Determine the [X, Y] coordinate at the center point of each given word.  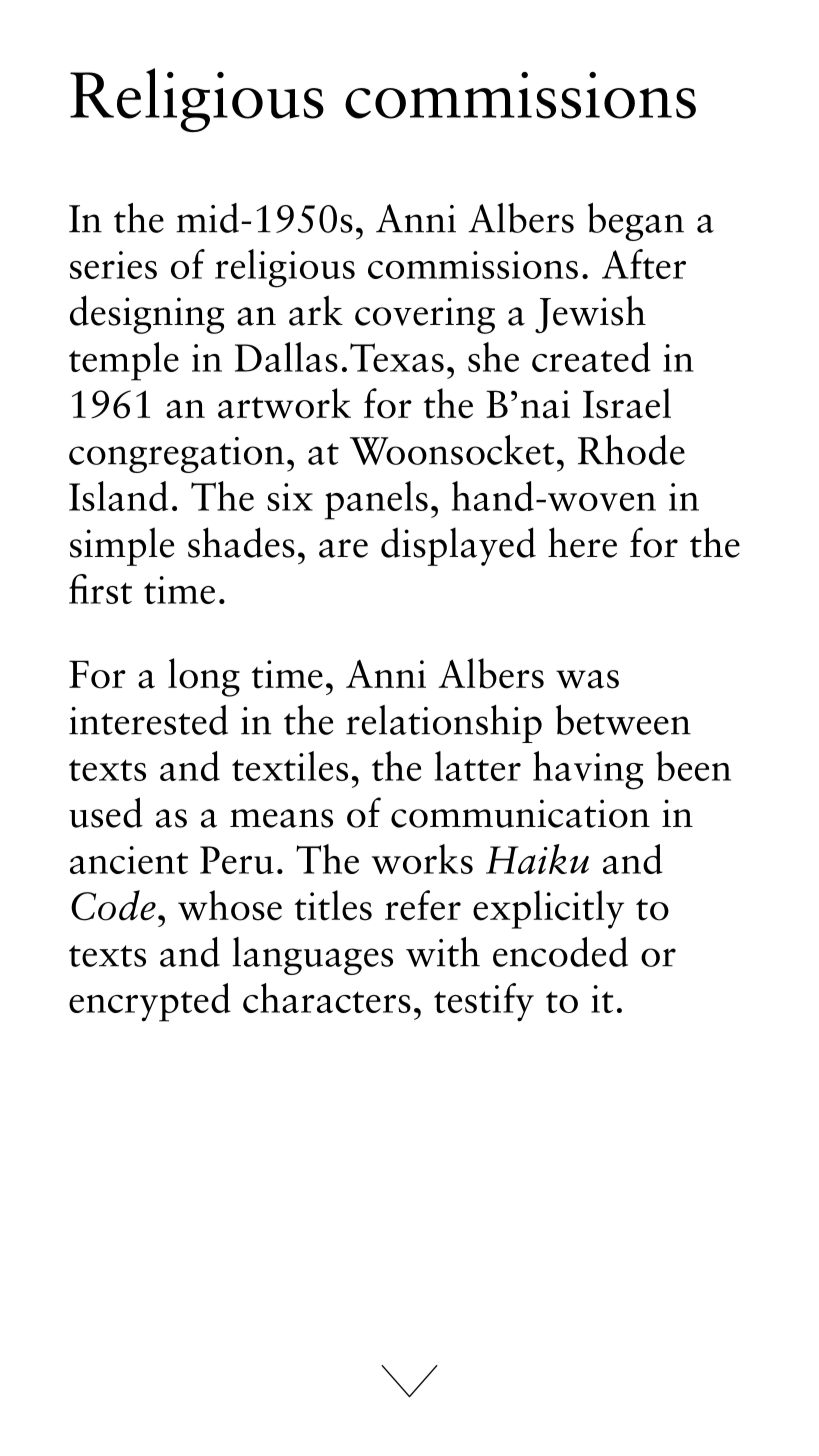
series [113, 265]
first [100, 589]
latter [478, 766]
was [587, 679]
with [443, 952]
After [644, 264]
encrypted [150, 1002]
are [343, 548]
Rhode [631, 450]
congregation [176, 455]
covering [425, 315]
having [588, 770]
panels [376, 500]
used [106, 812]
